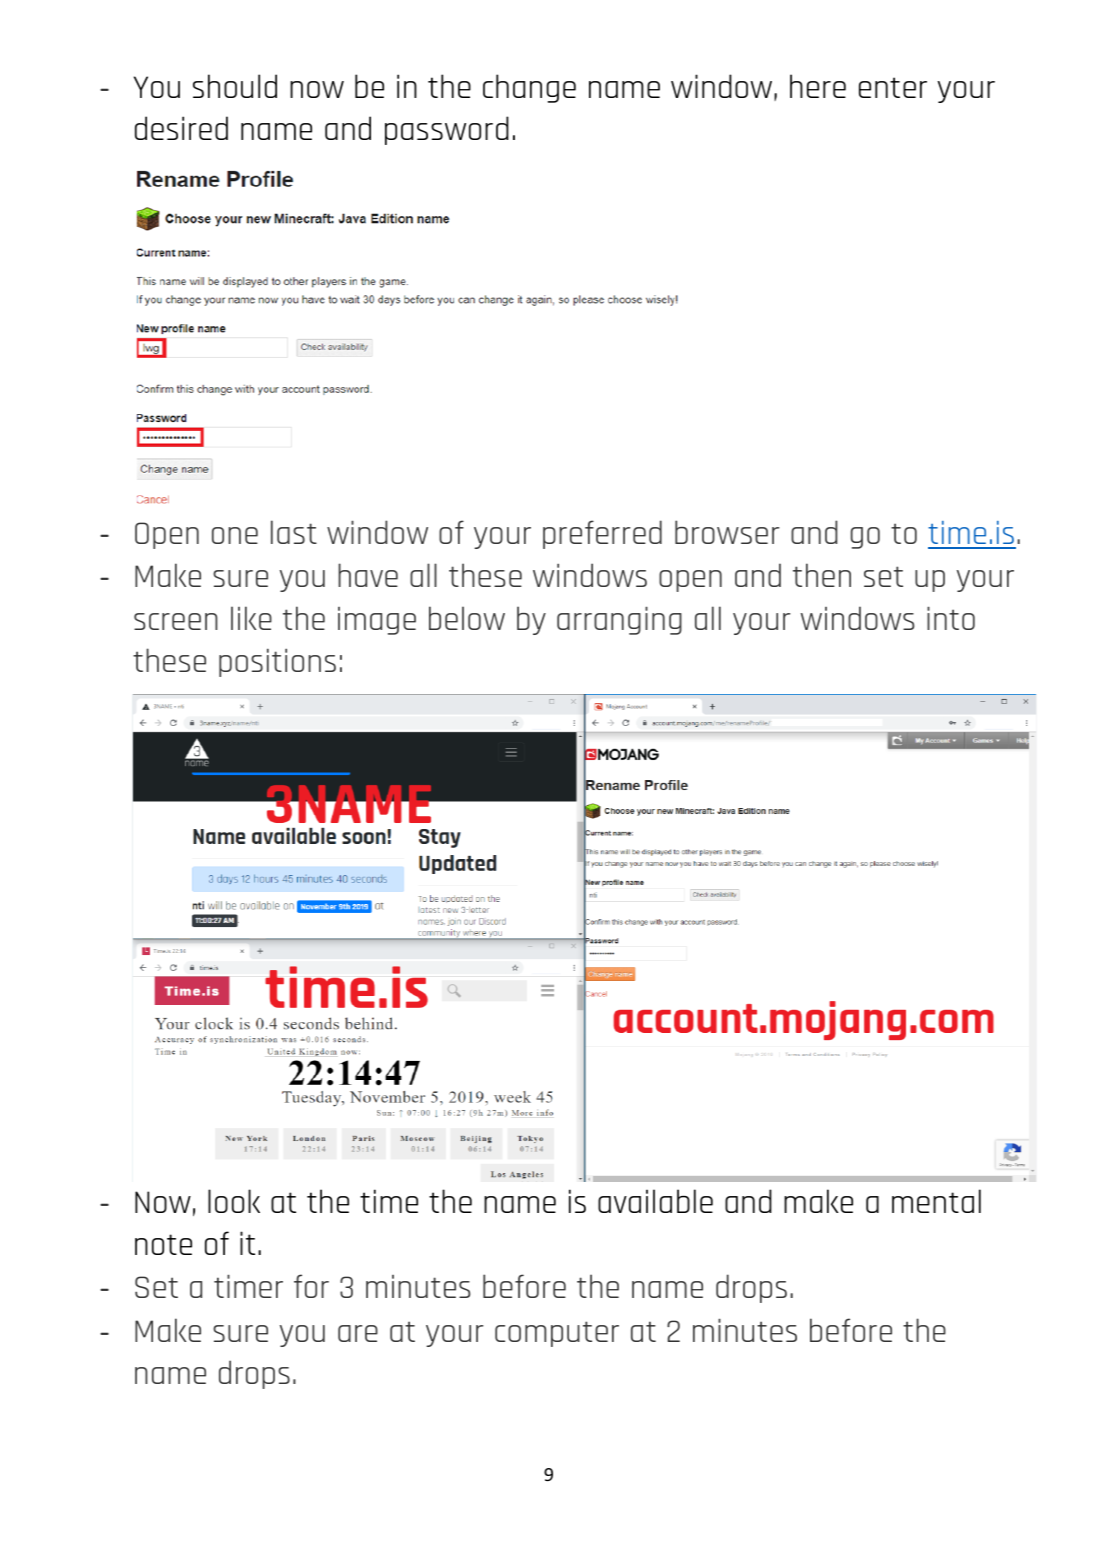 This image has width=1098, height=1552. I want to click on enter, so click(893, 87).
